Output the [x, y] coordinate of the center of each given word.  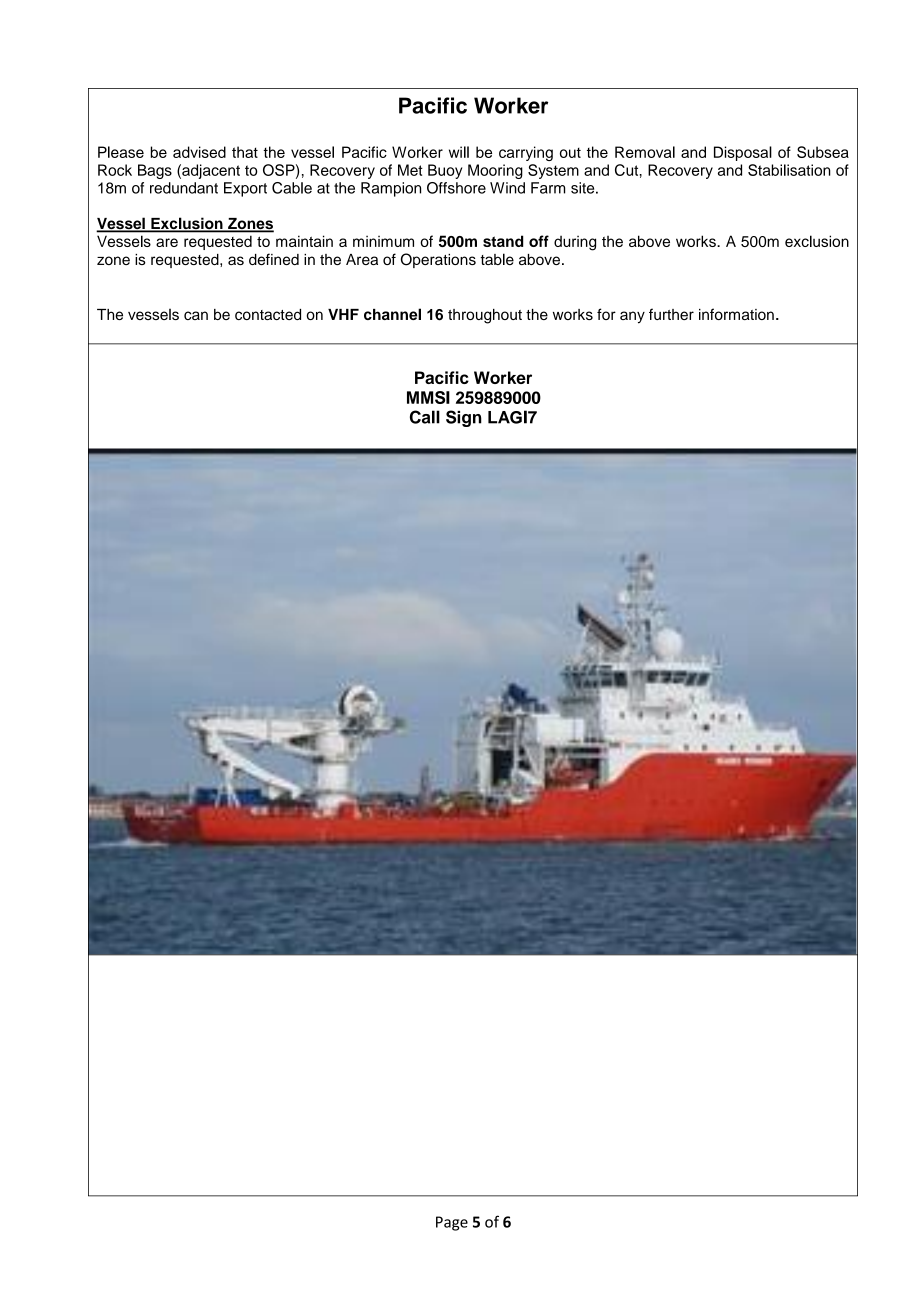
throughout [485, 316]
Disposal [743, 153]
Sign [464, 418]
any [632, 317]
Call [425, 417]
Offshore [456, 188]
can [196, 315]
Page [452, 1223]
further [671, 314]
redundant [184, 188]
